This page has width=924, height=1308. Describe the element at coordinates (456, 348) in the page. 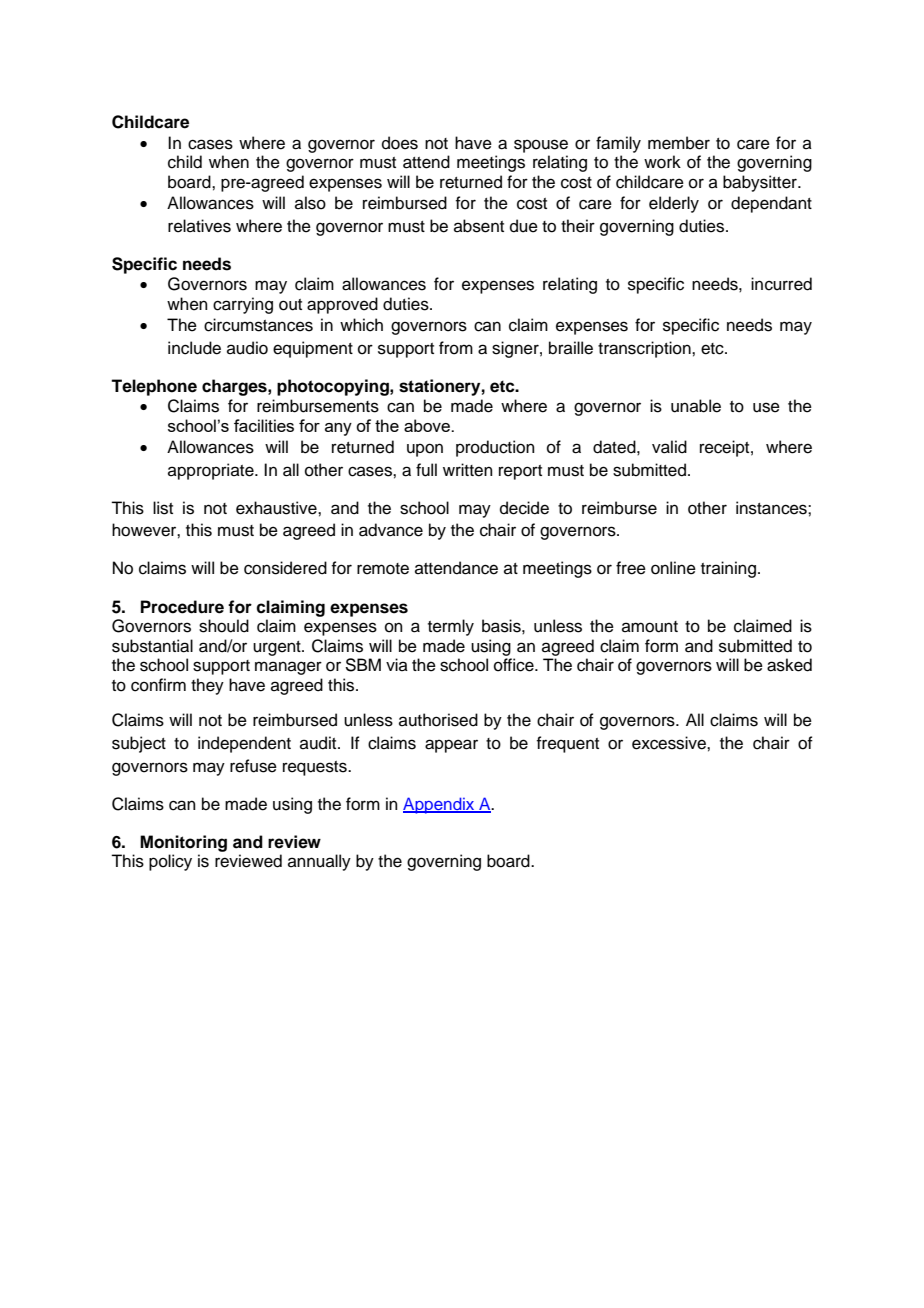

I see `from` at that location.
